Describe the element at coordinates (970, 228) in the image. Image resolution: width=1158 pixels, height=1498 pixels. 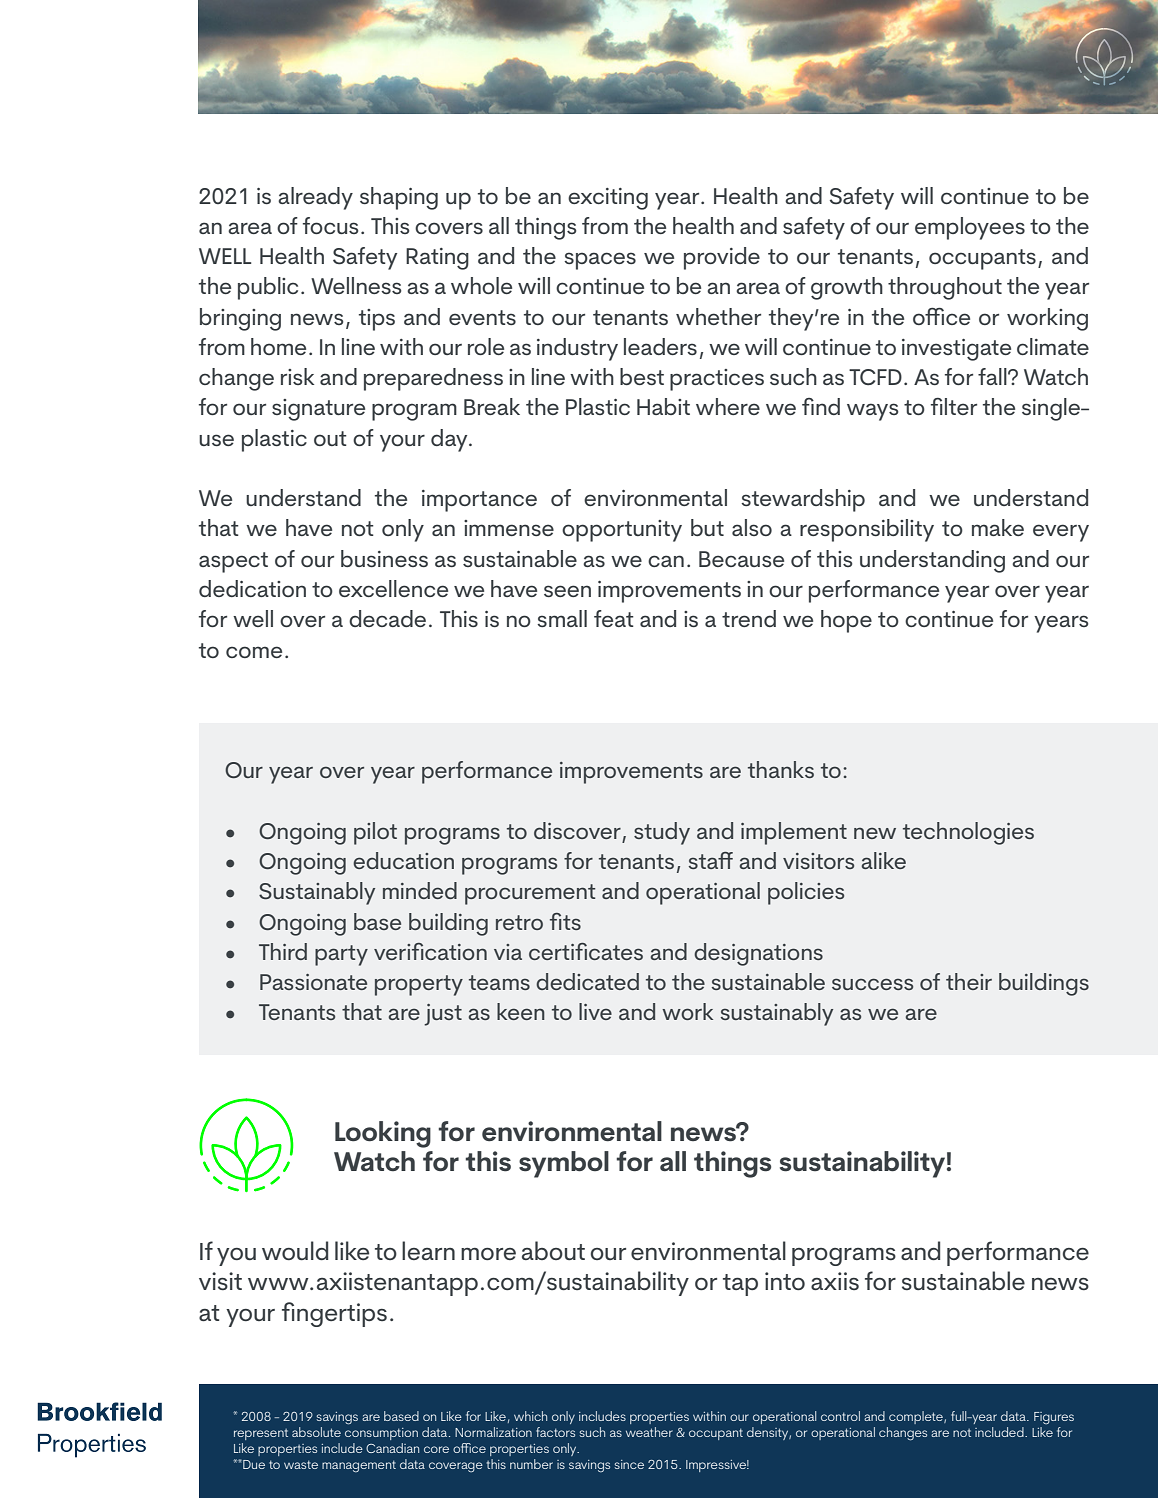
I see `employees` at that location.
